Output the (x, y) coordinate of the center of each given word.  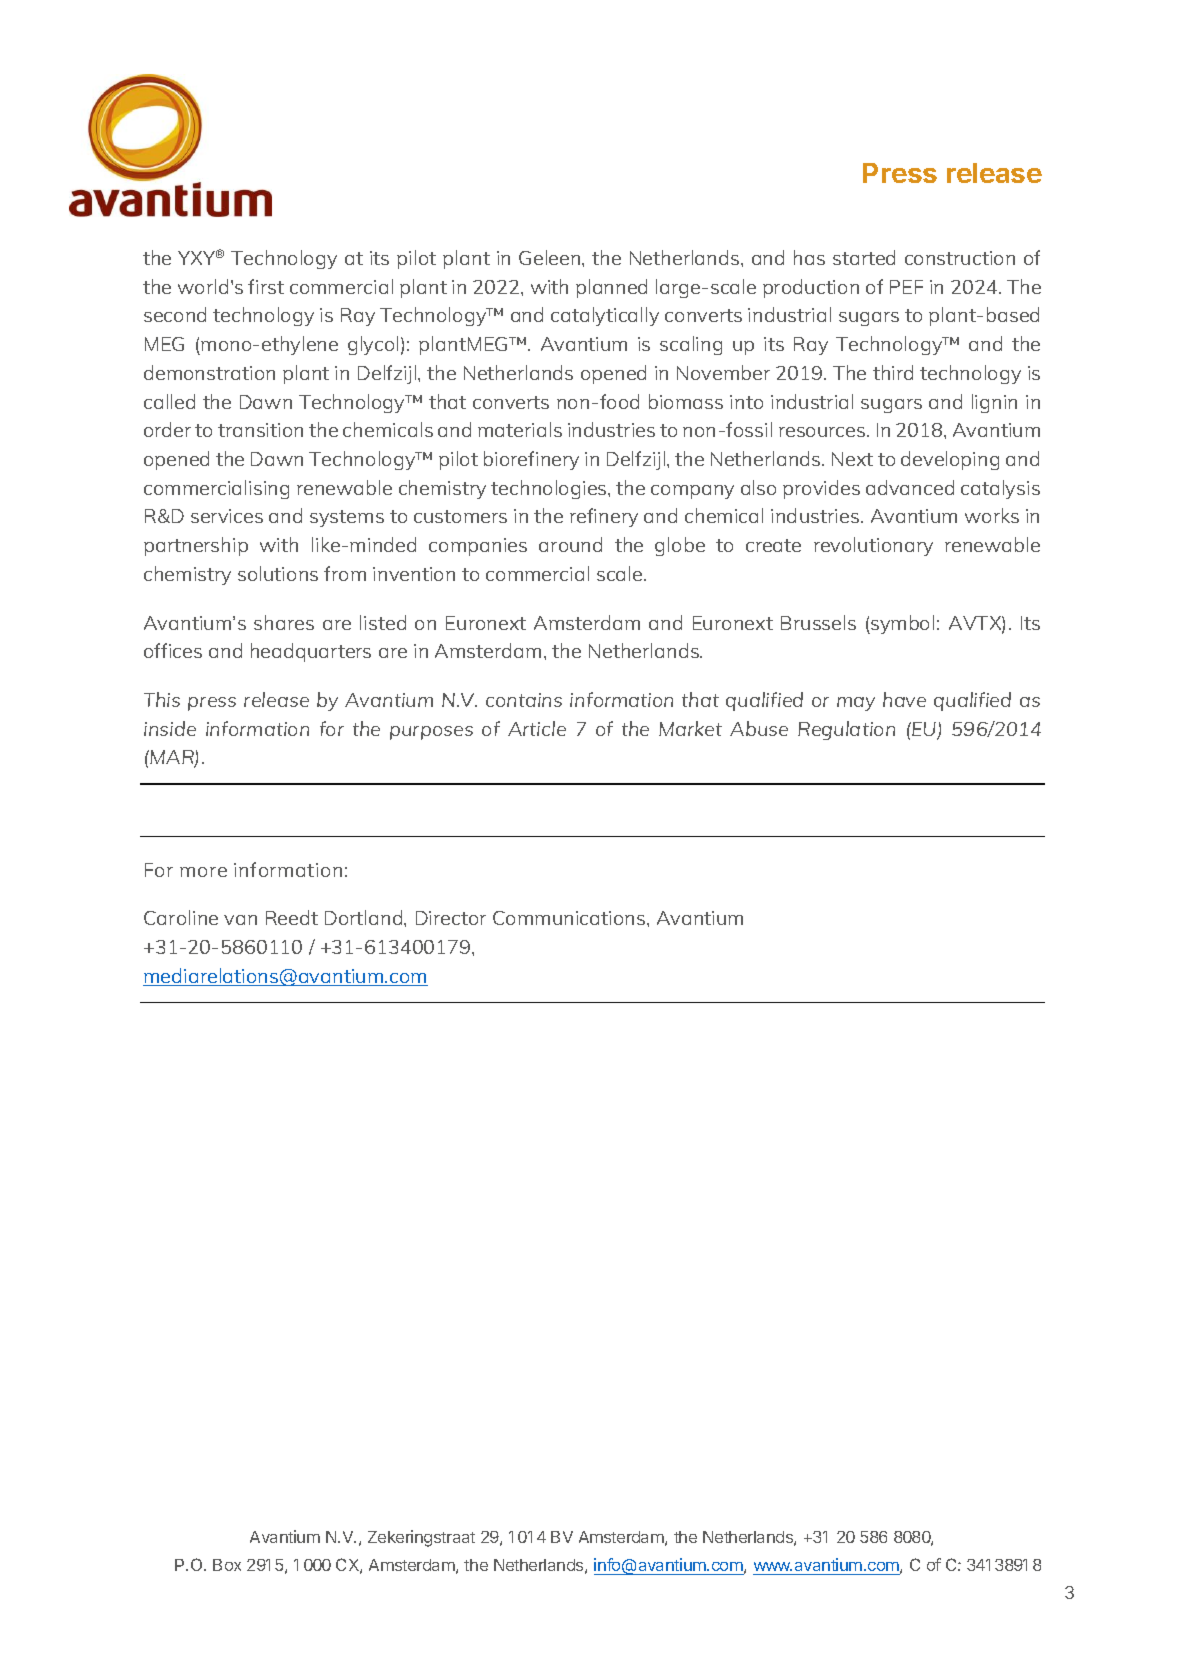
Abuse (759, 728)
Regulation (846, 730)
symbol (901, 624)
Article (537, 728)
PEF (906, 287)
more (203, 872)
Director (451, 918)
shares (284, 622)
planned (611, 288)
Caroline (181, 917)
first (266, 286)
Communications (570, 918)
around (570, 544)
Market (690, 728)
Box (227, 1565)
